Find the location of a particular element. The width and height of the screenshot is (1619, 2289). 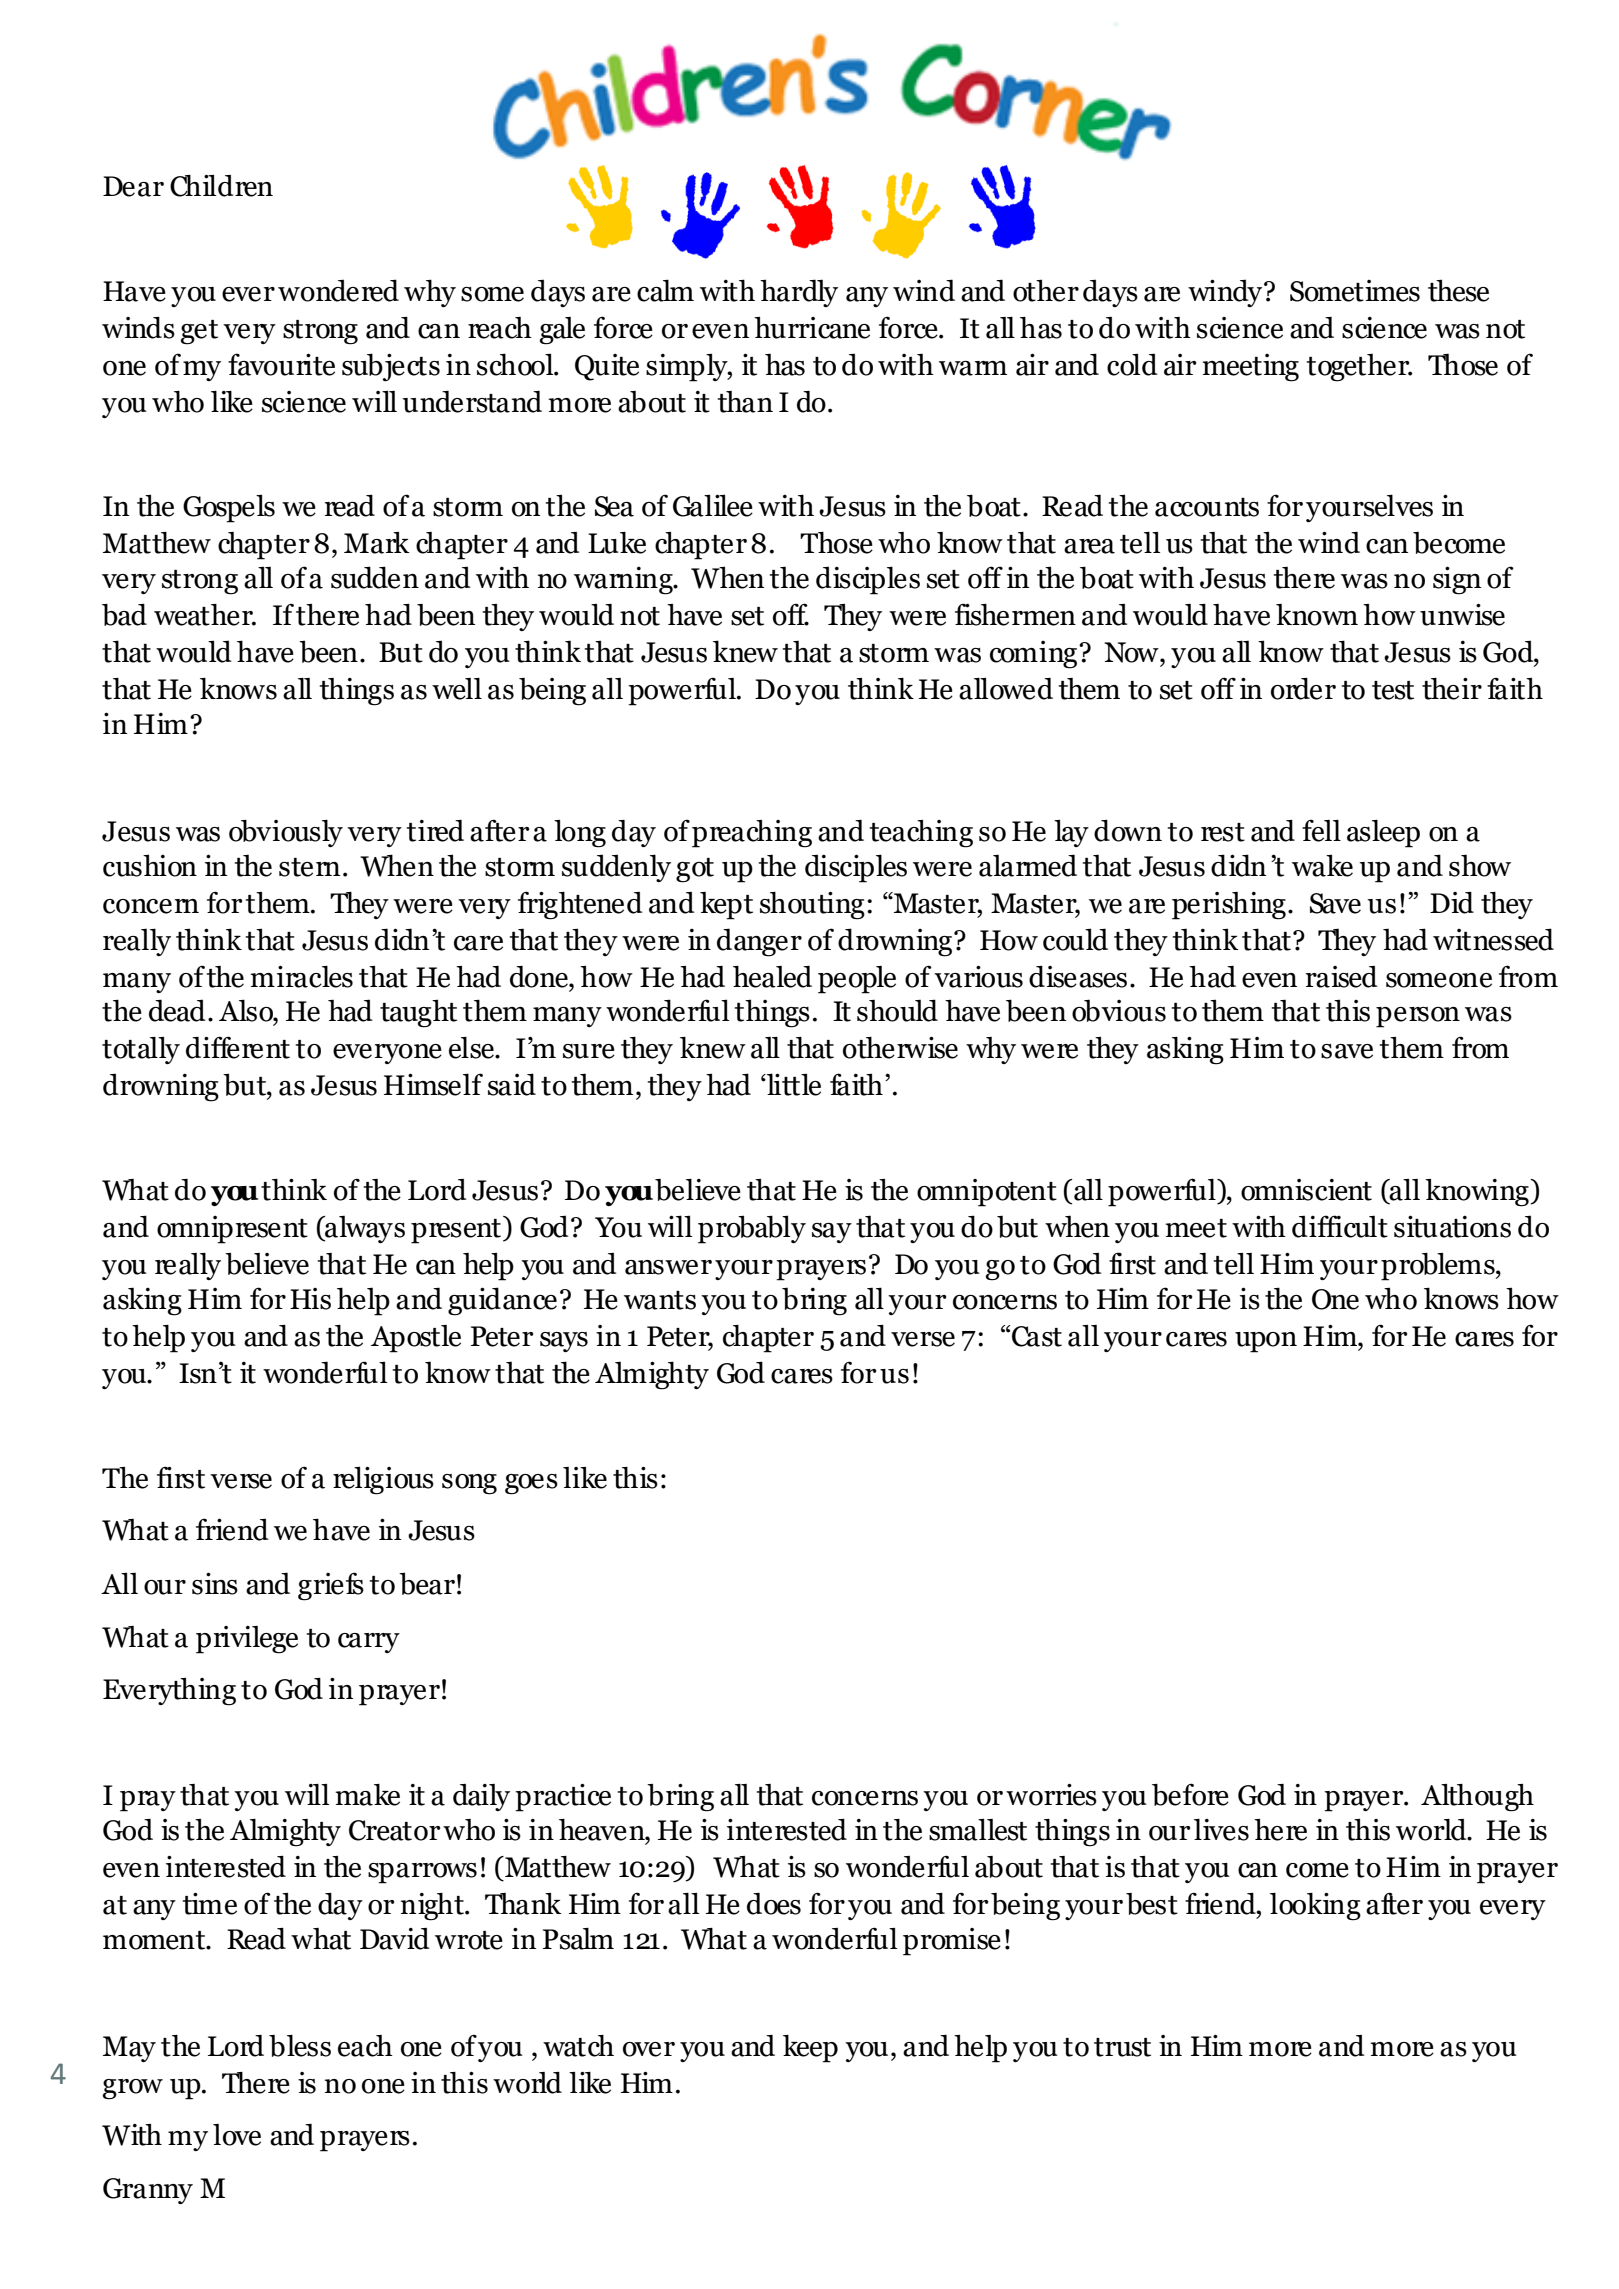

miracles is located at coordinates (301, 977).
